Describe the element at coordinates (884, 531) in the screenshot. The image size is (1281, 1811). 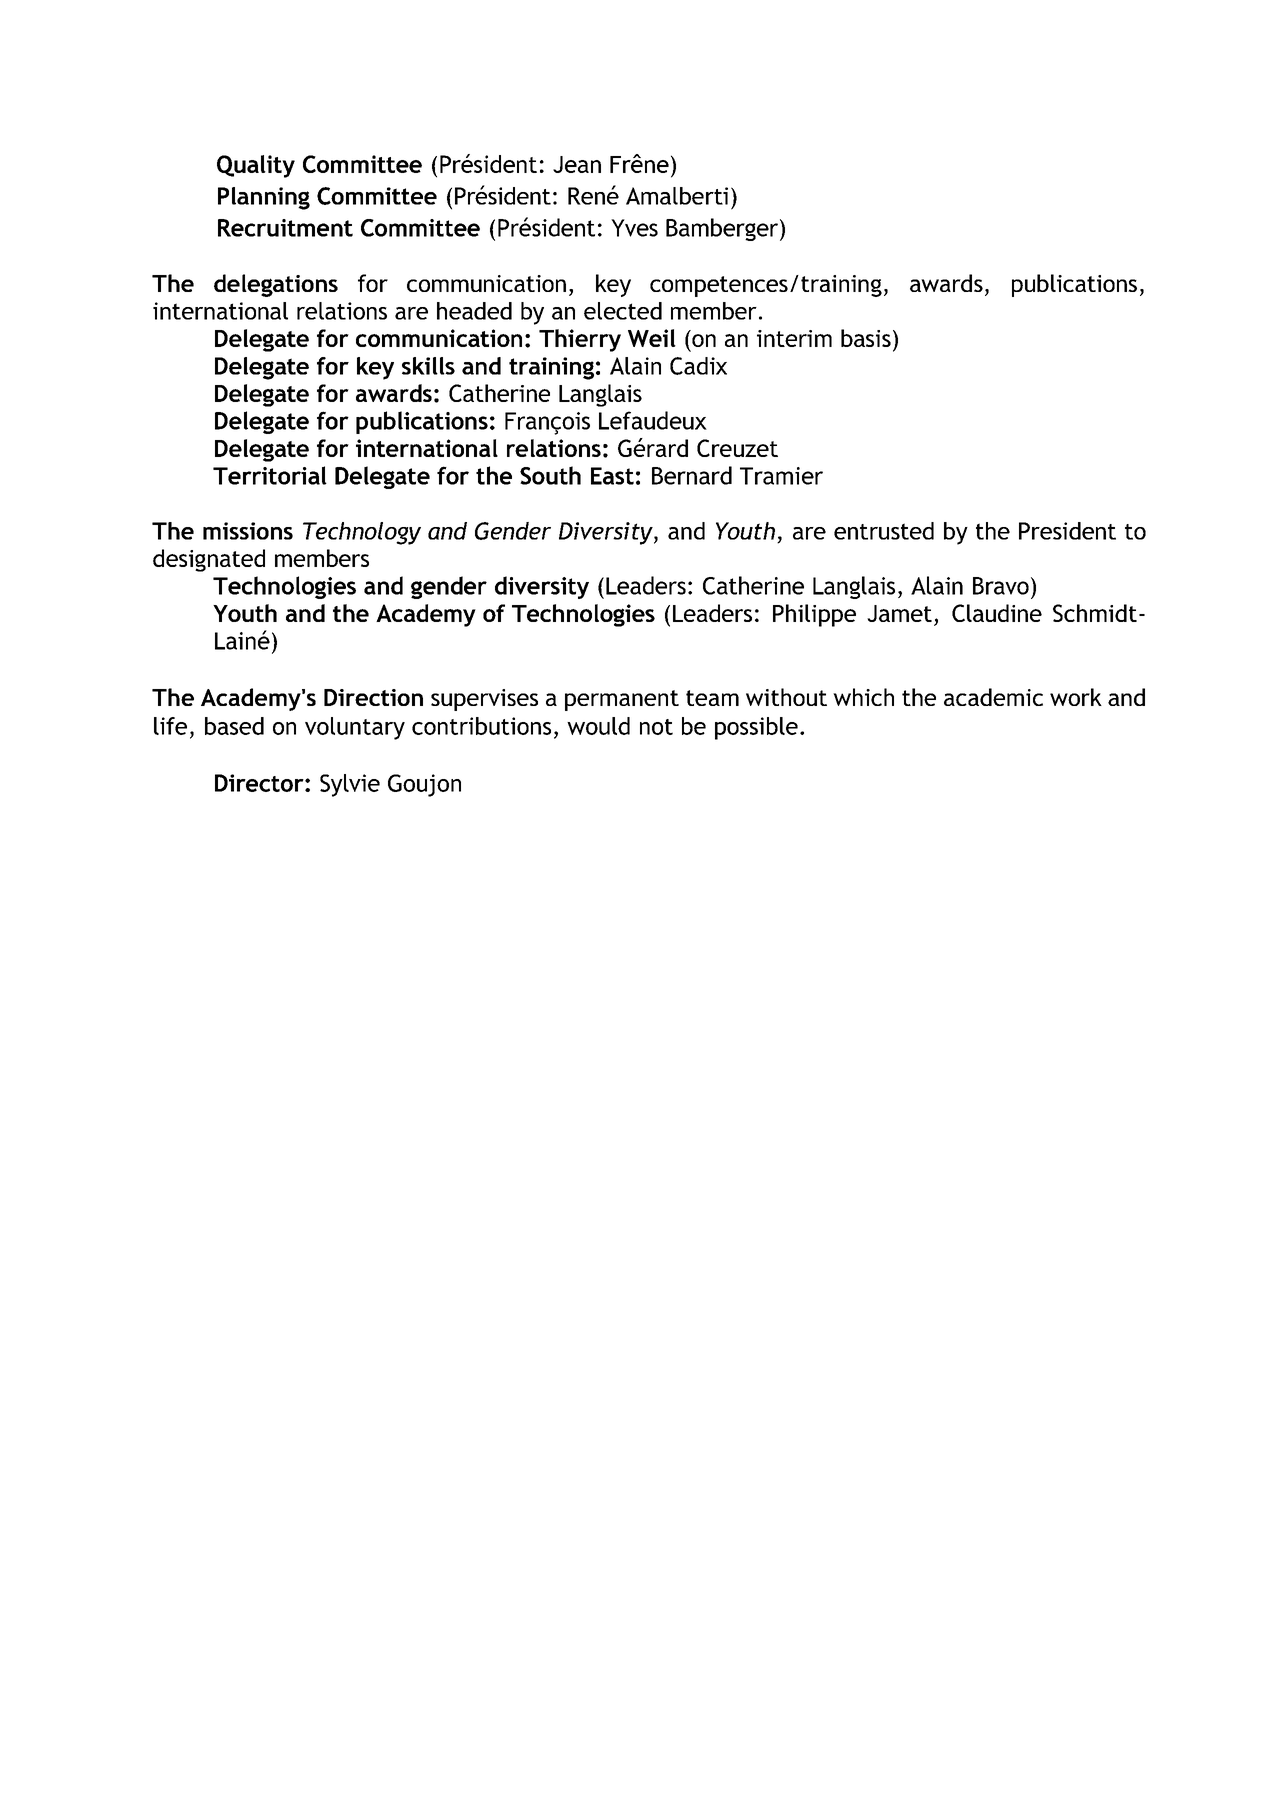
I see `entrusted` at that location.
